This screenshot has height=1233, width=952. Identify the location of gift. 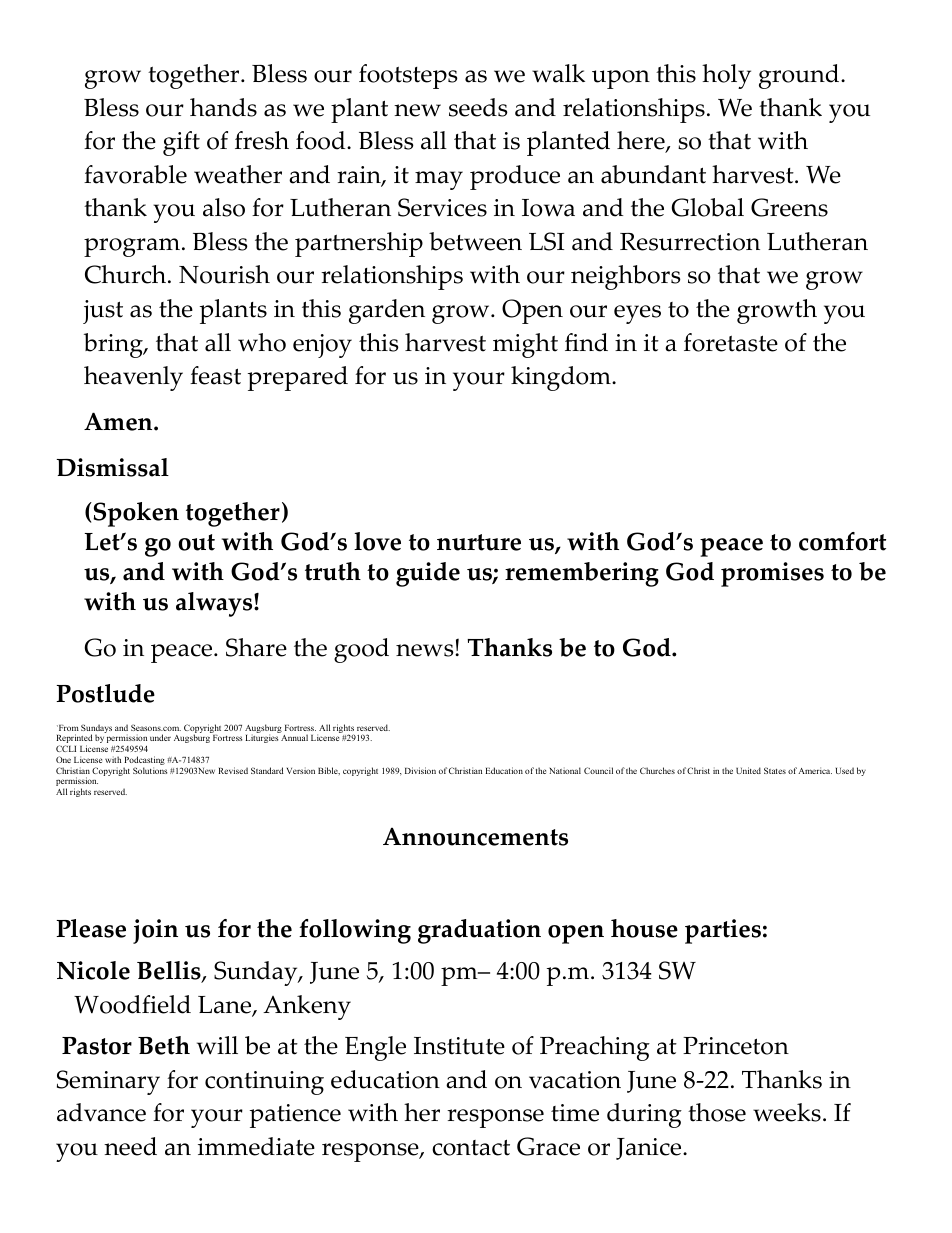
(181, 143).
